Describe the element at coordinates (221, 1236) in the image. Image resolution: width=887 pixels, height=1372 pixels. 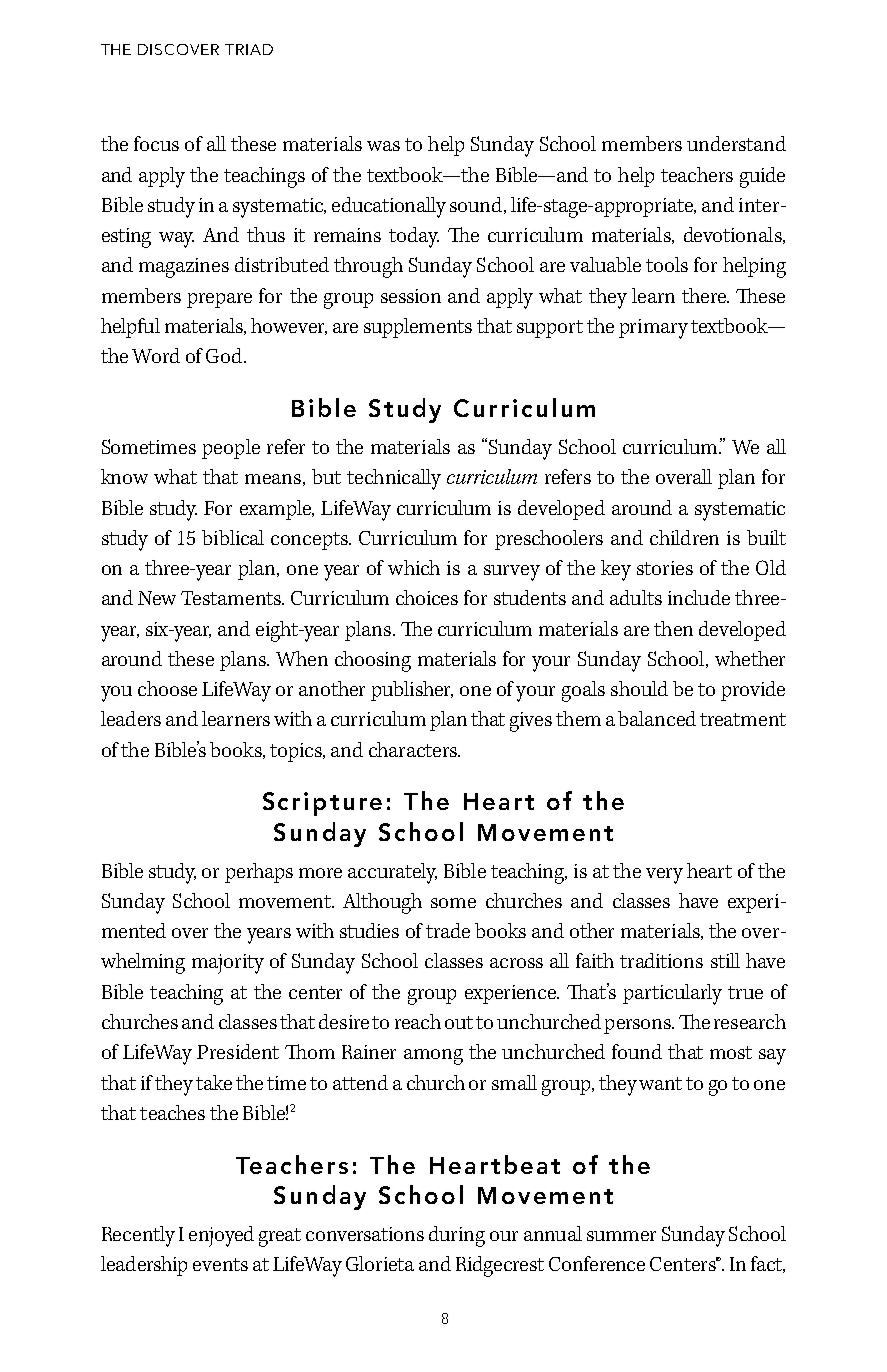
I see `enjoyed` at that location.
